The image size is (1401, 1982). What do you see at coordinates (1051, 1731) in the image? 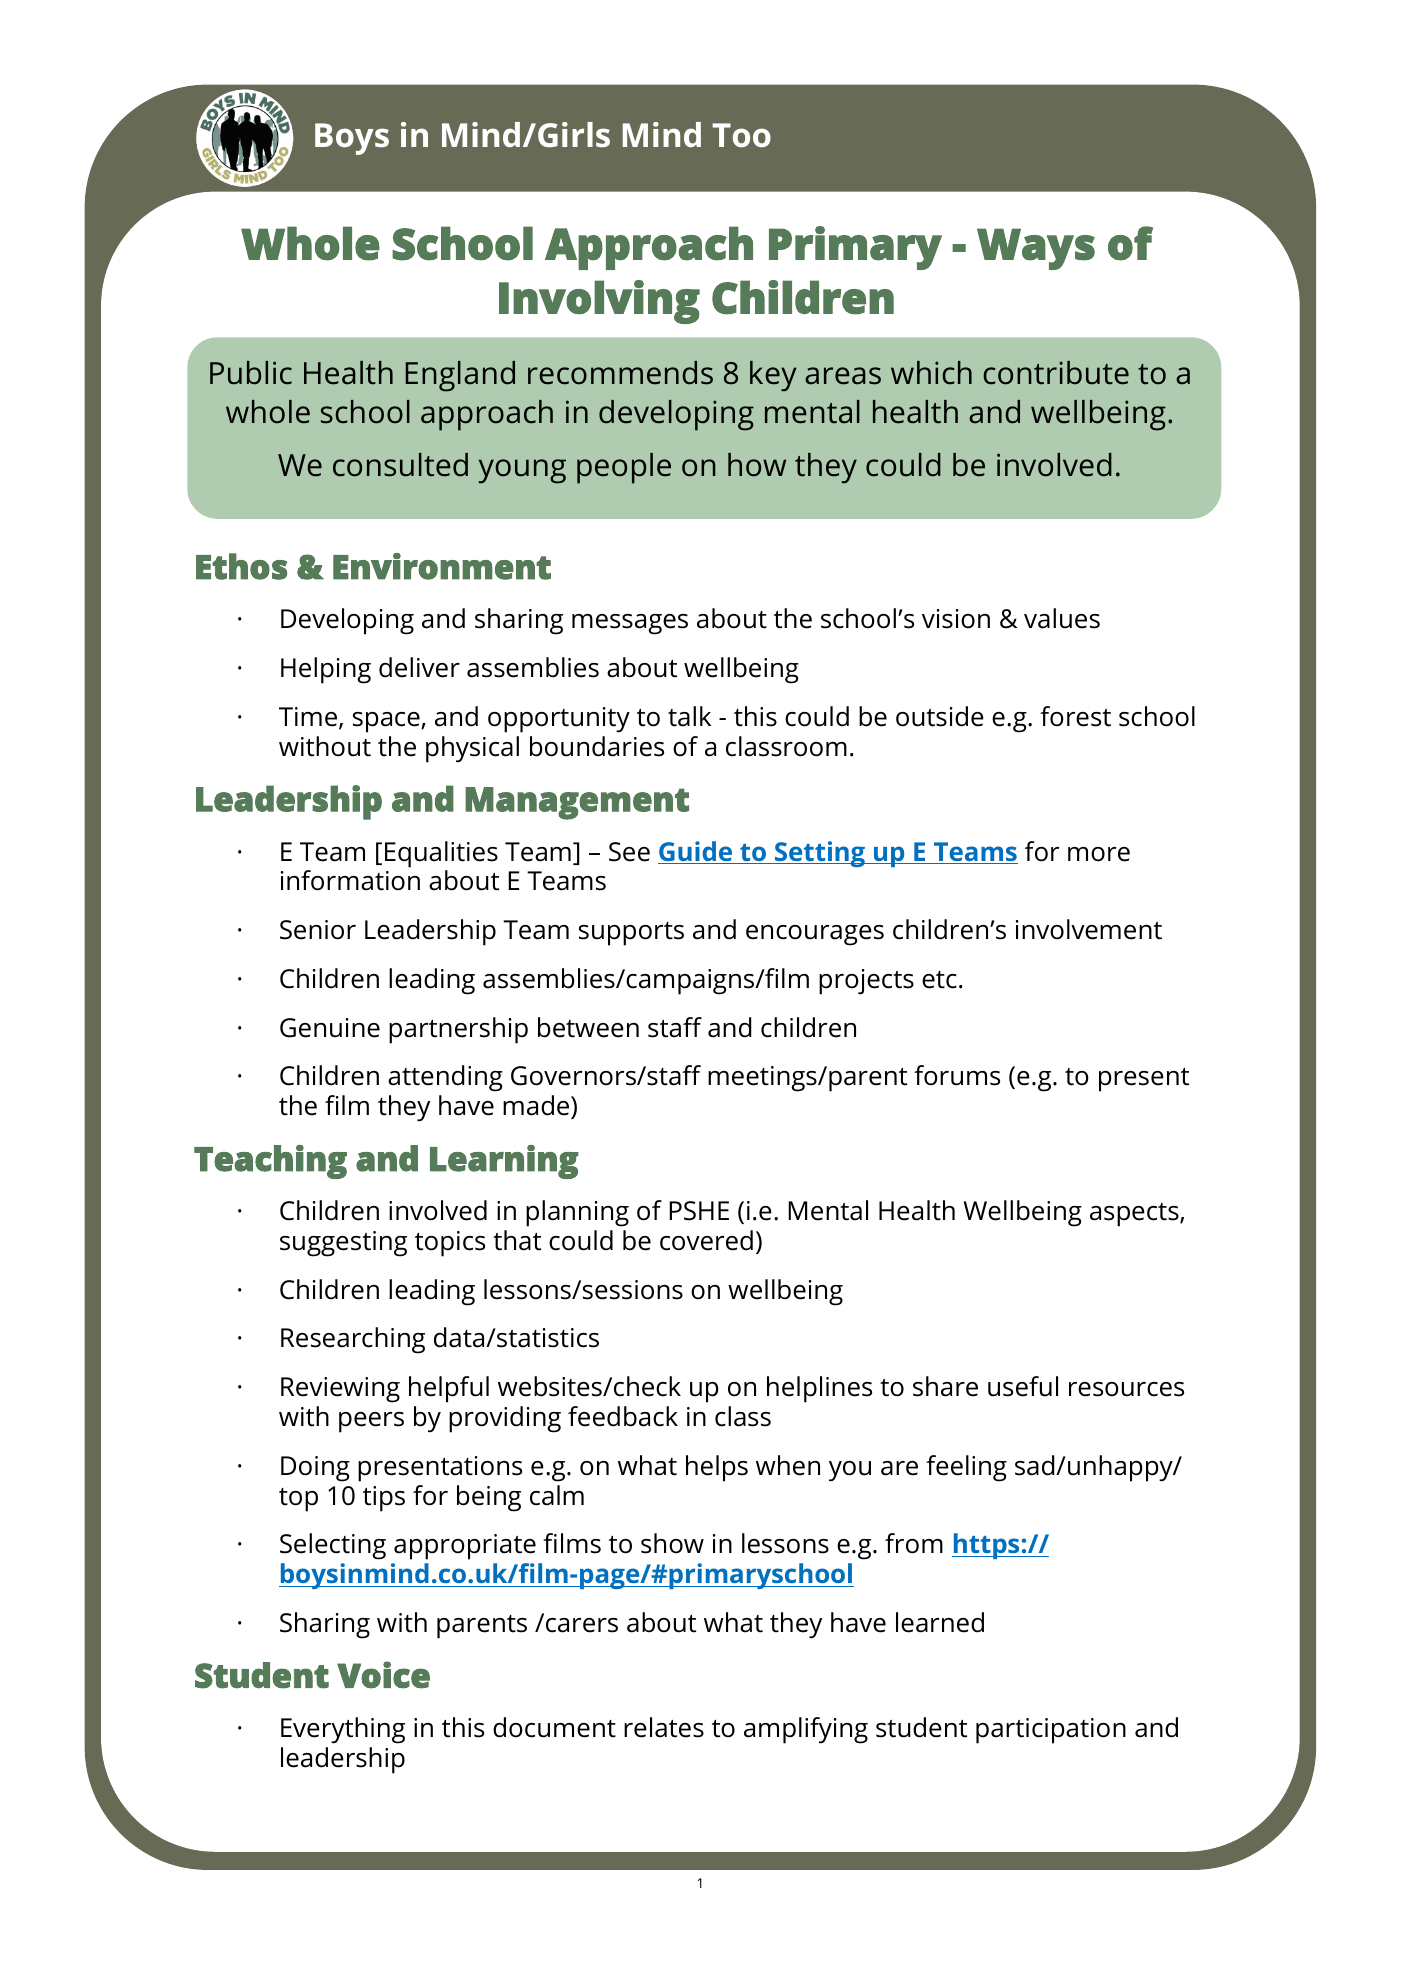
I see `participation` at bounding box center [1051, 1731].
